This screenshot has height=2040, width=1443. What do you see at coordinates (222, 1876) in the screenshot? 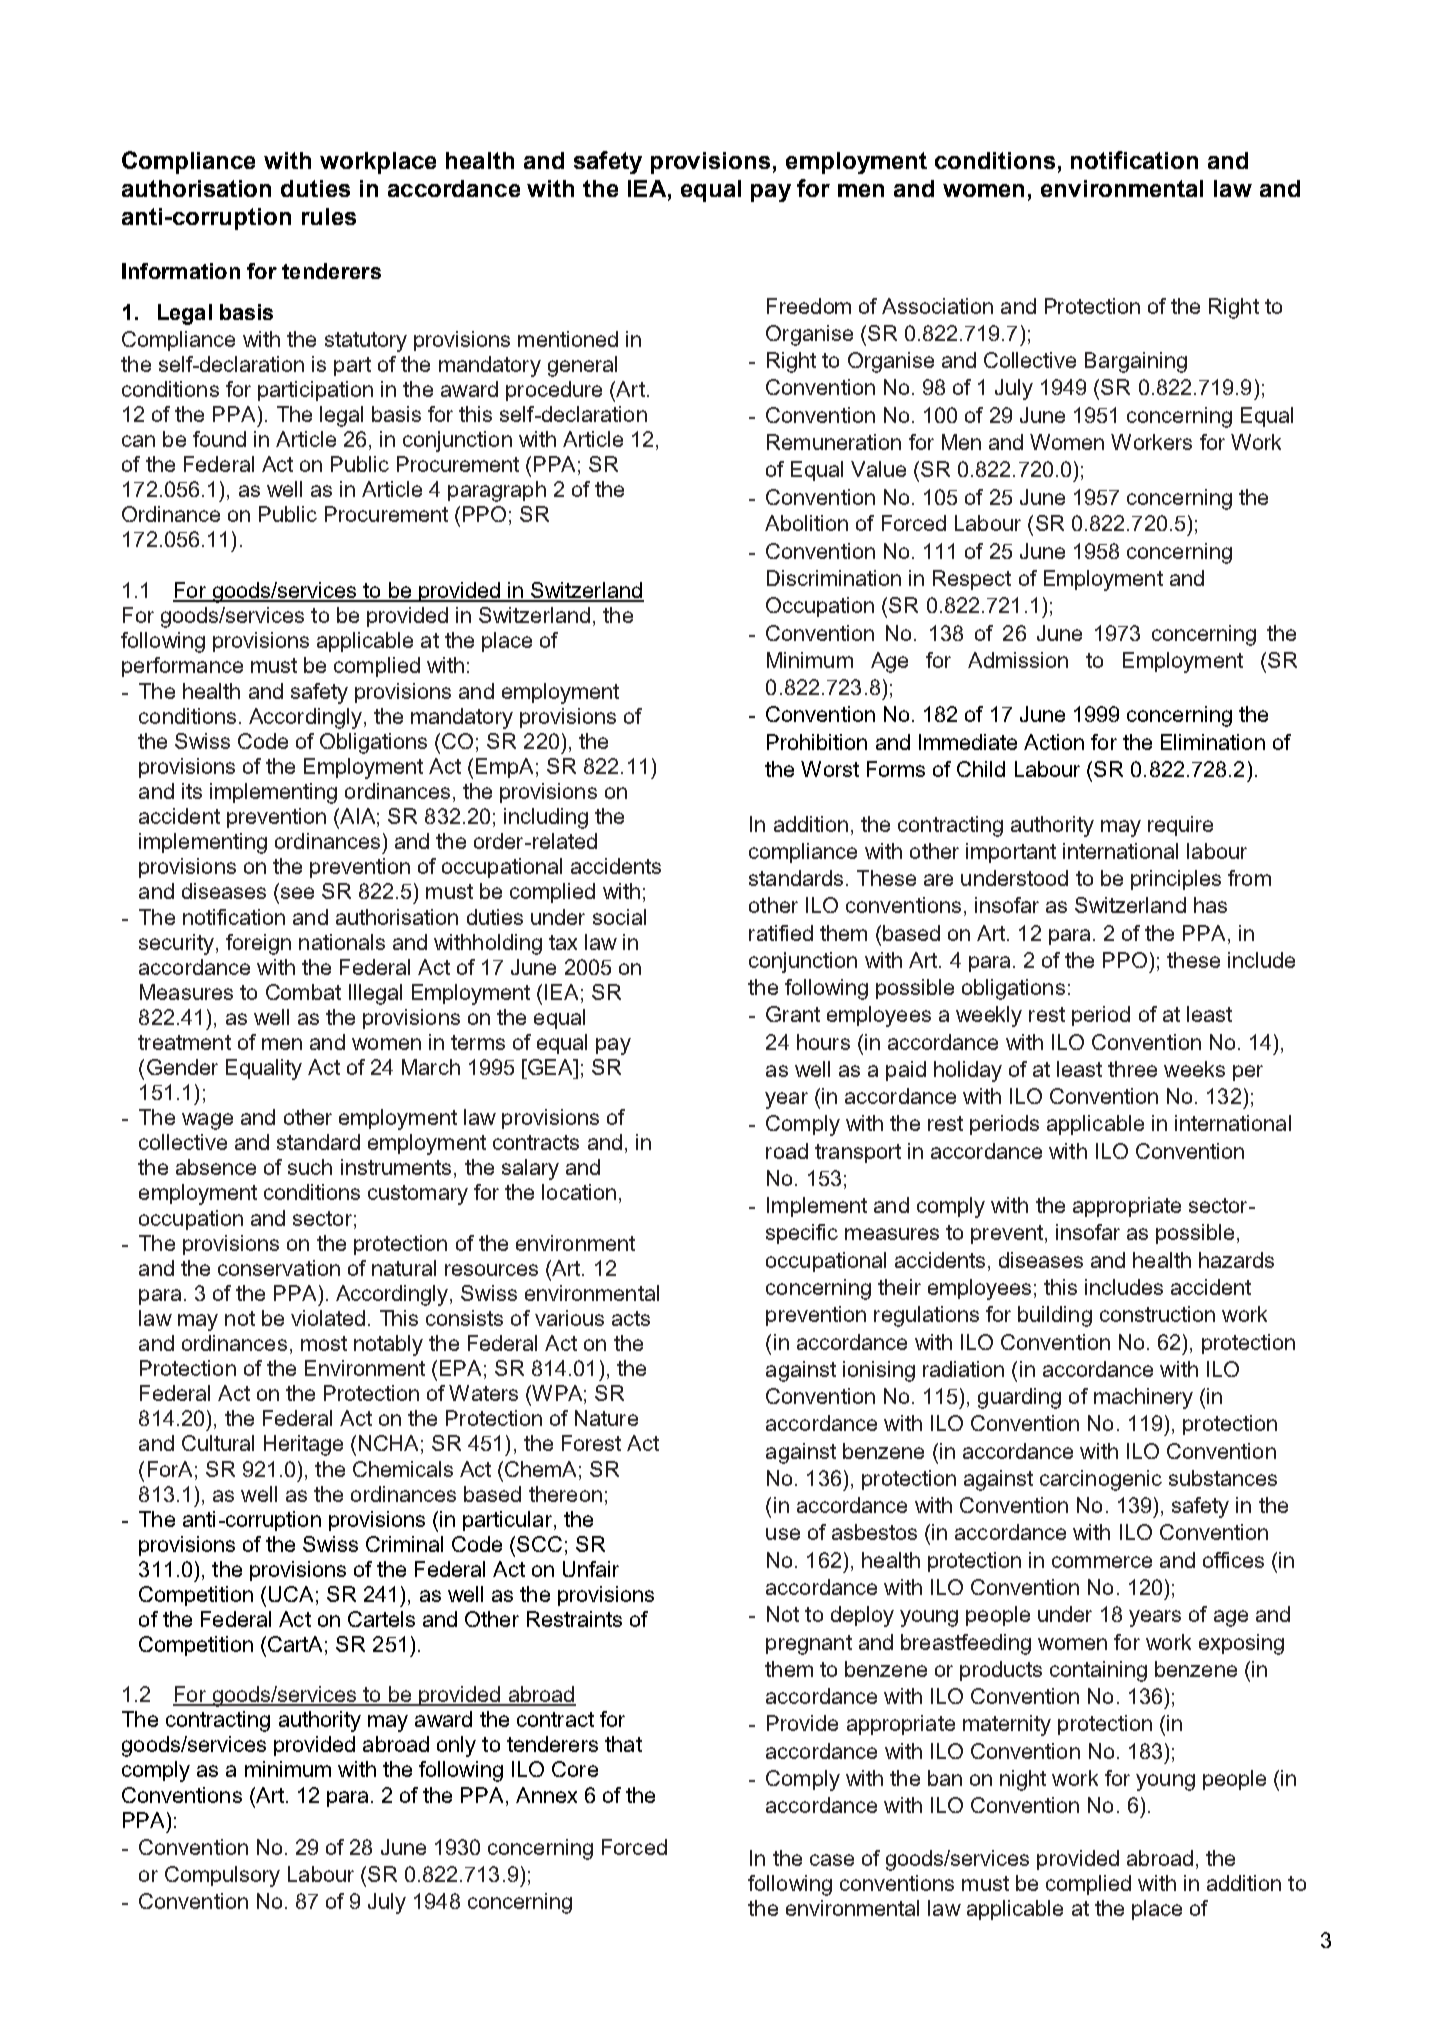
I see `Compulsory` at bounding box center [222, 1876].
